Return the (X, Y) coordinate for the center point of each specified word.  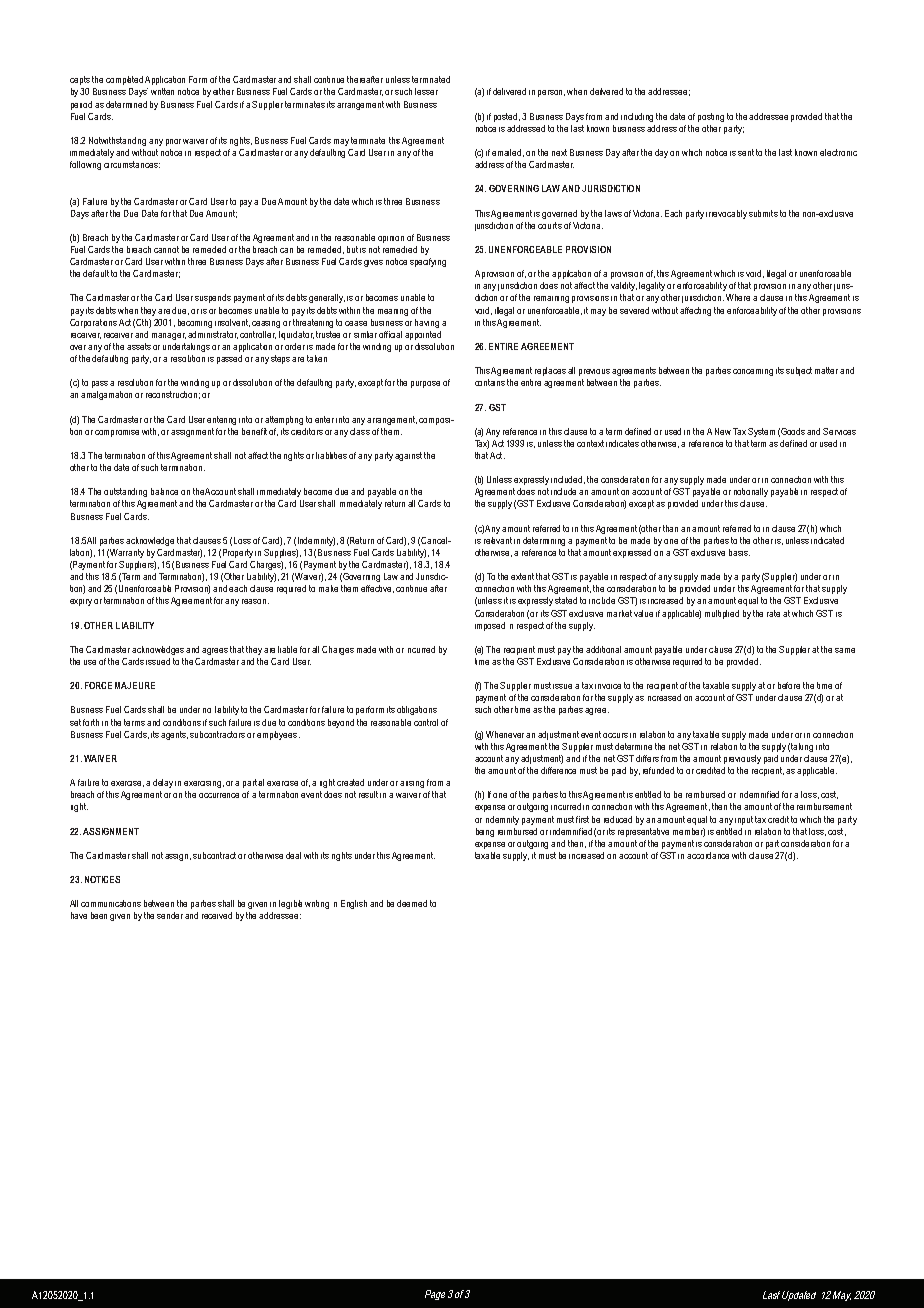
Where (738, 297)
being (485, 832)
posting (711, 117)
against (408, 456)
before (789, 685)
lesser (426, 91)
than (670, 528)
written (162, 91)
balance (164, 491)
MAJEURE (135, 685)
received (217, 915)
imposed (490, 626)
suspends (213, 298)
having (427, 323)
